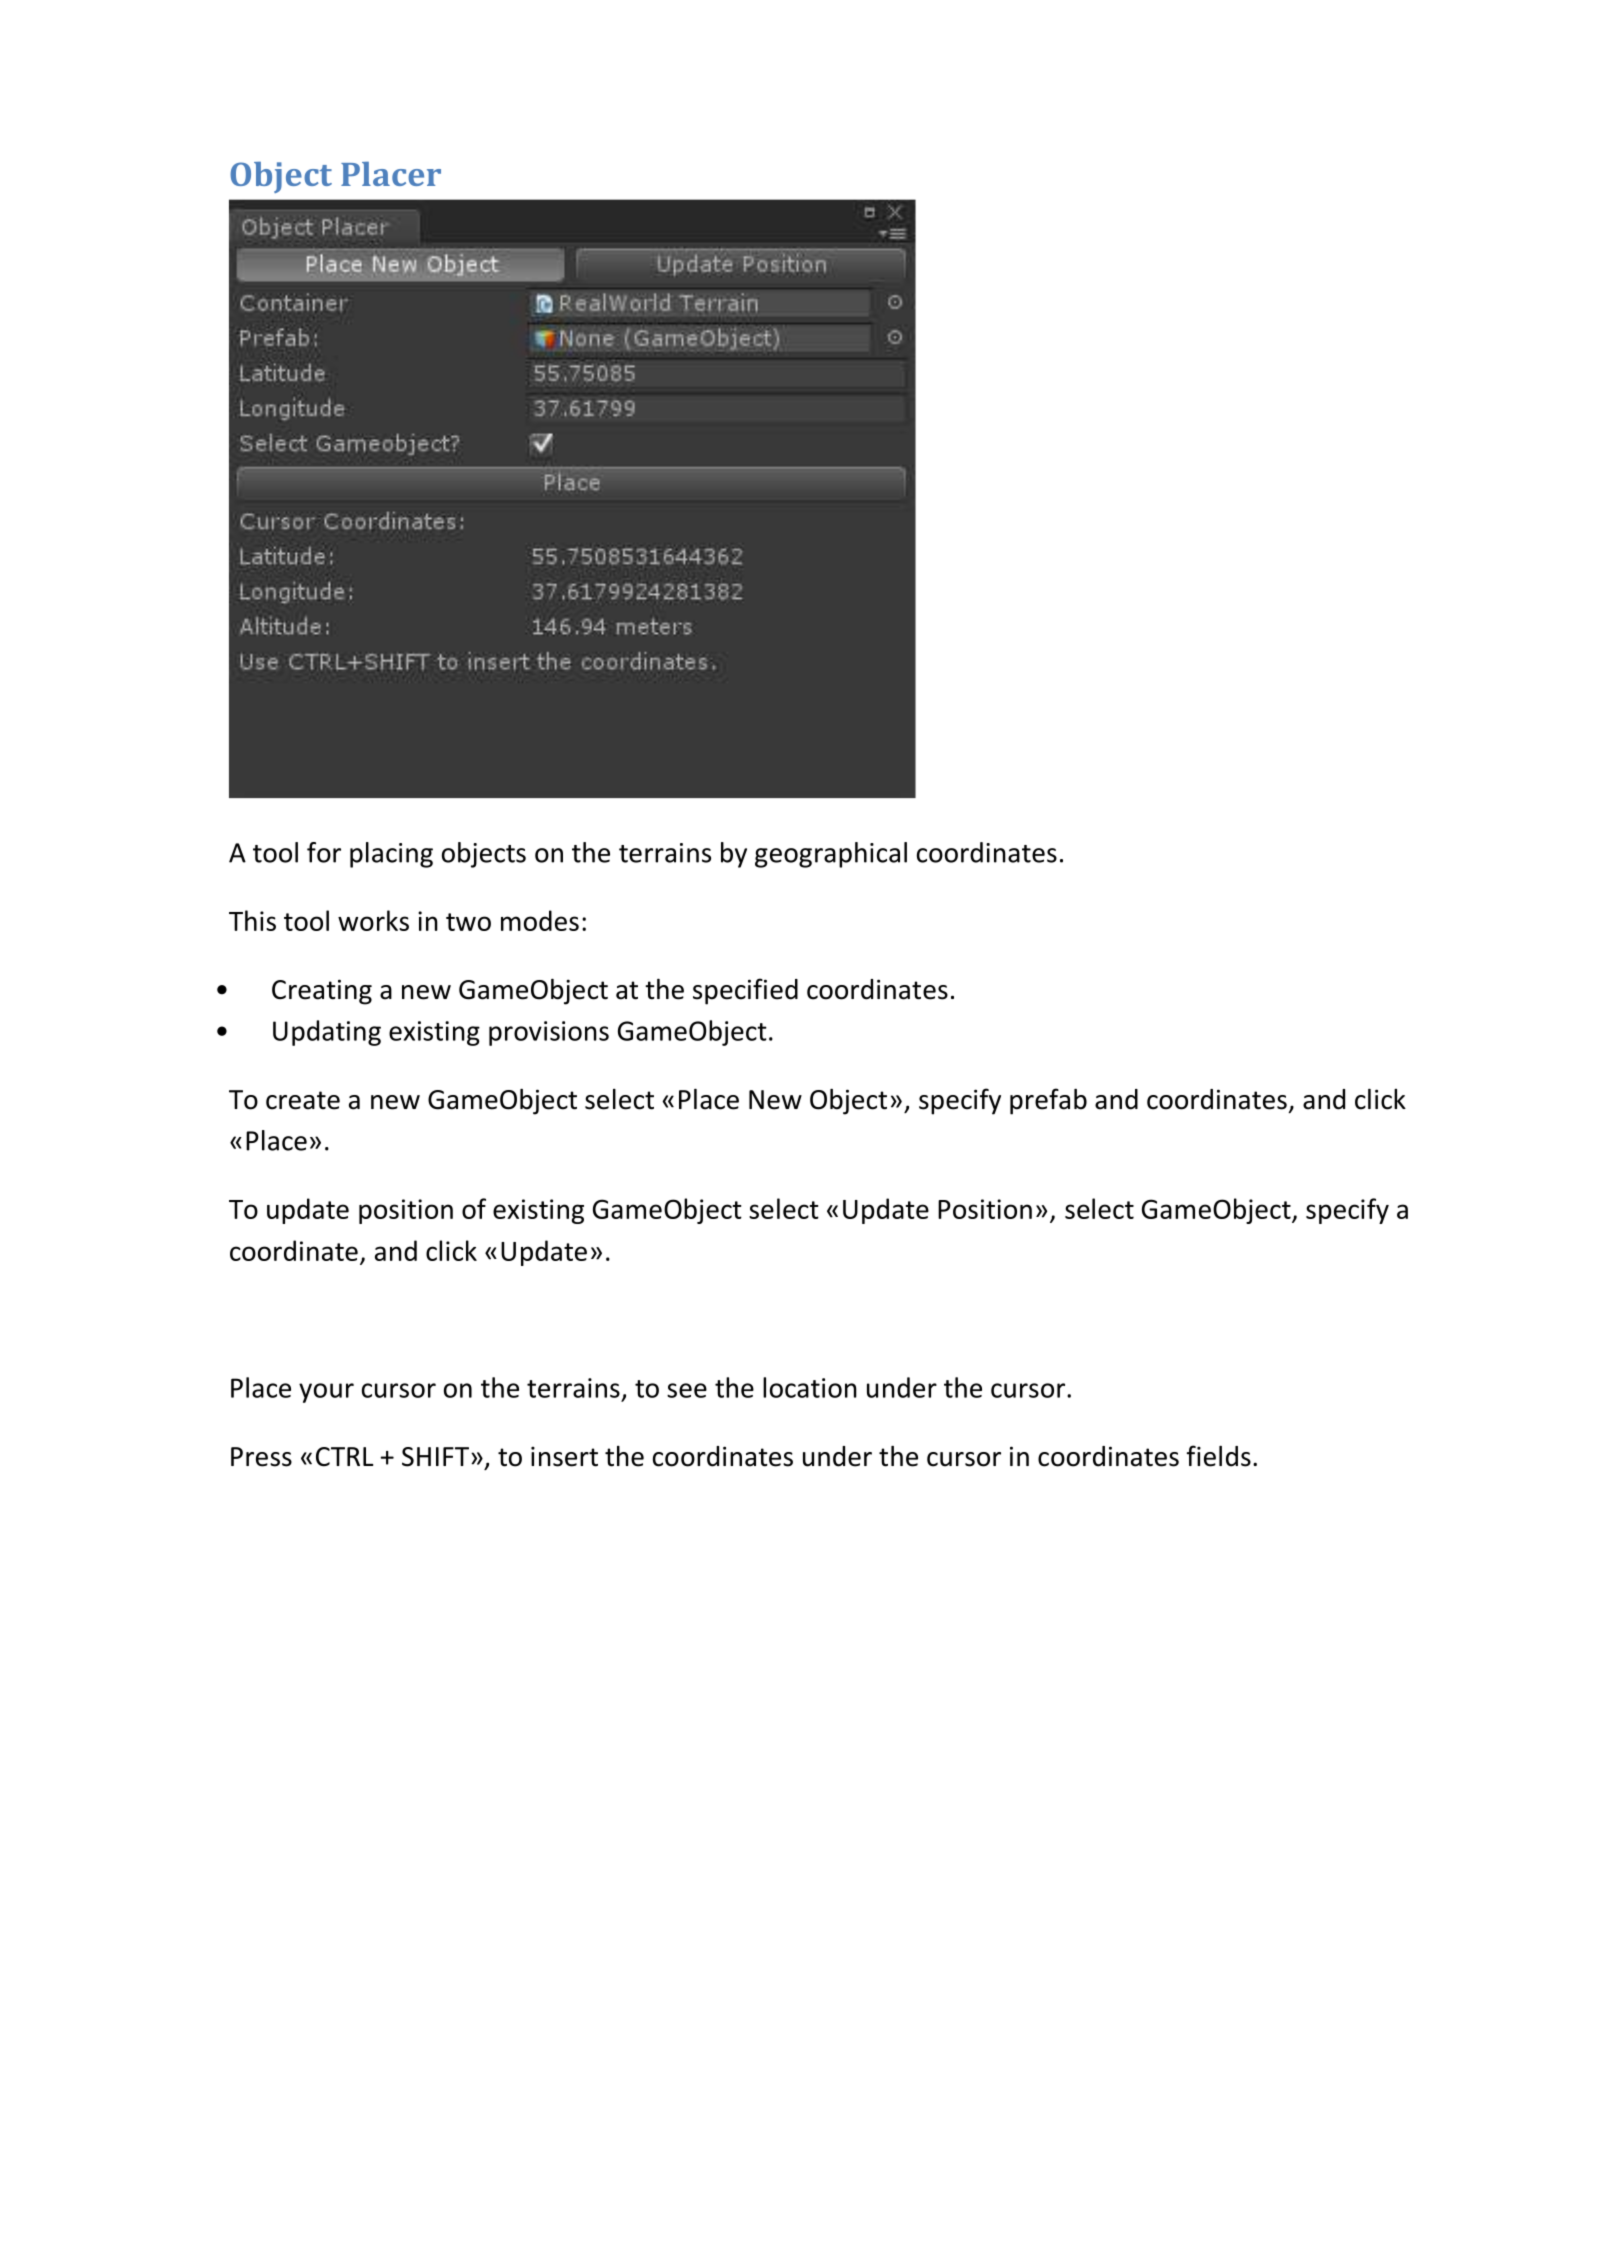  Describe the element at coordinates (326, 1393) in the image. I see `your` at that location.
